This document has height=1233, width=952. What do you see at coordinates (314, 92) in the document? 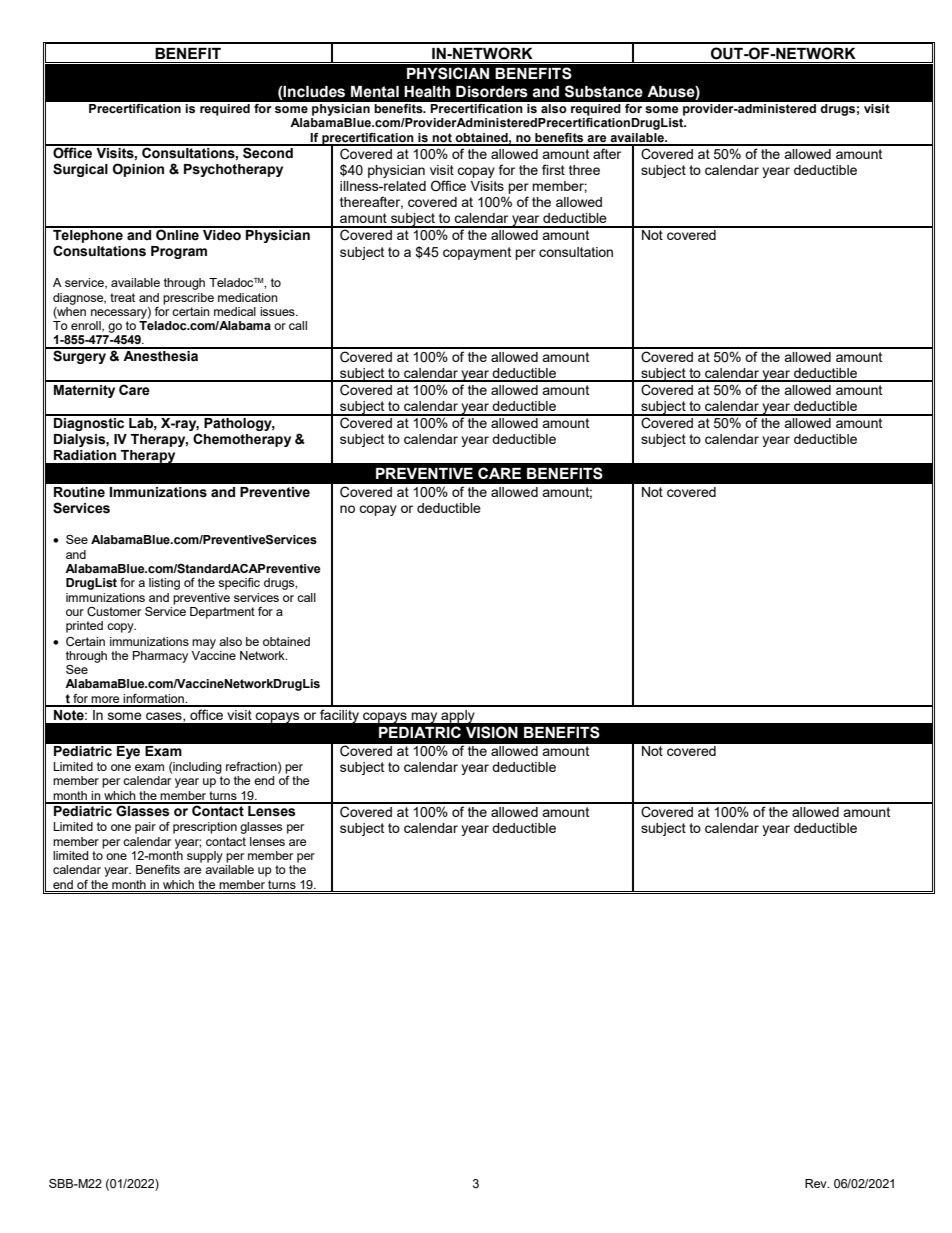
I see `Includes` at bounding box center [314, 92].
